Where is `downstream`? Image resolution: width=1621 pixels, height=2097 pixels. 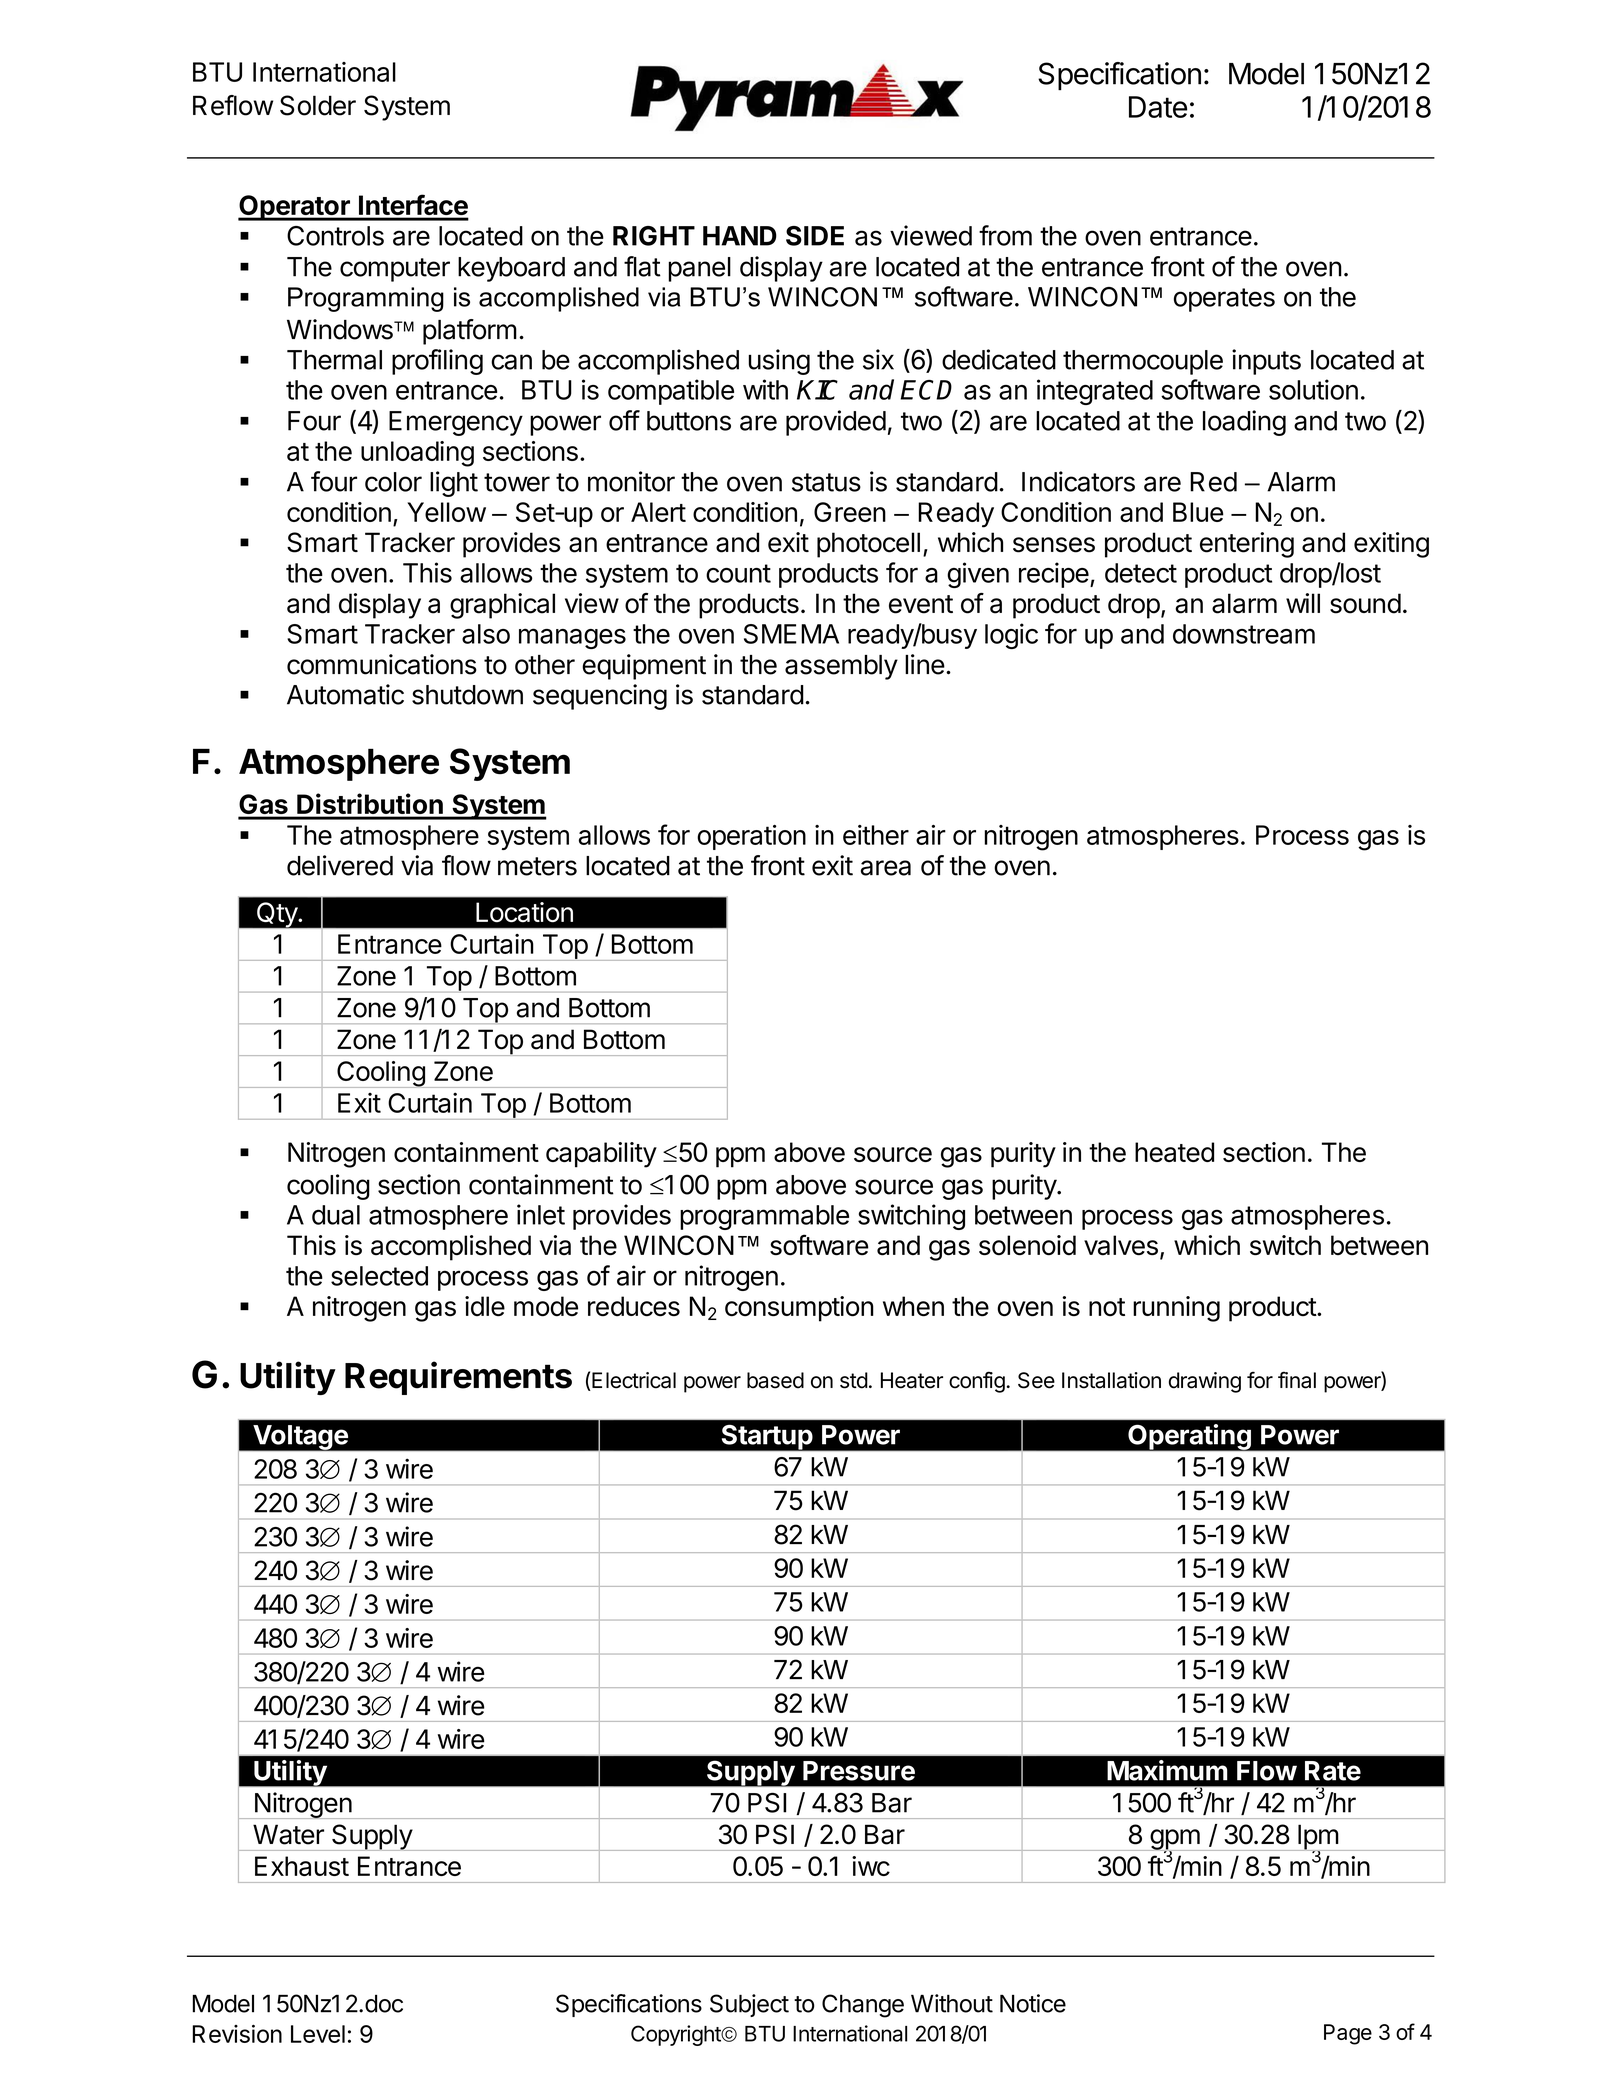
downstream is located at coordinates (1244, 634).
